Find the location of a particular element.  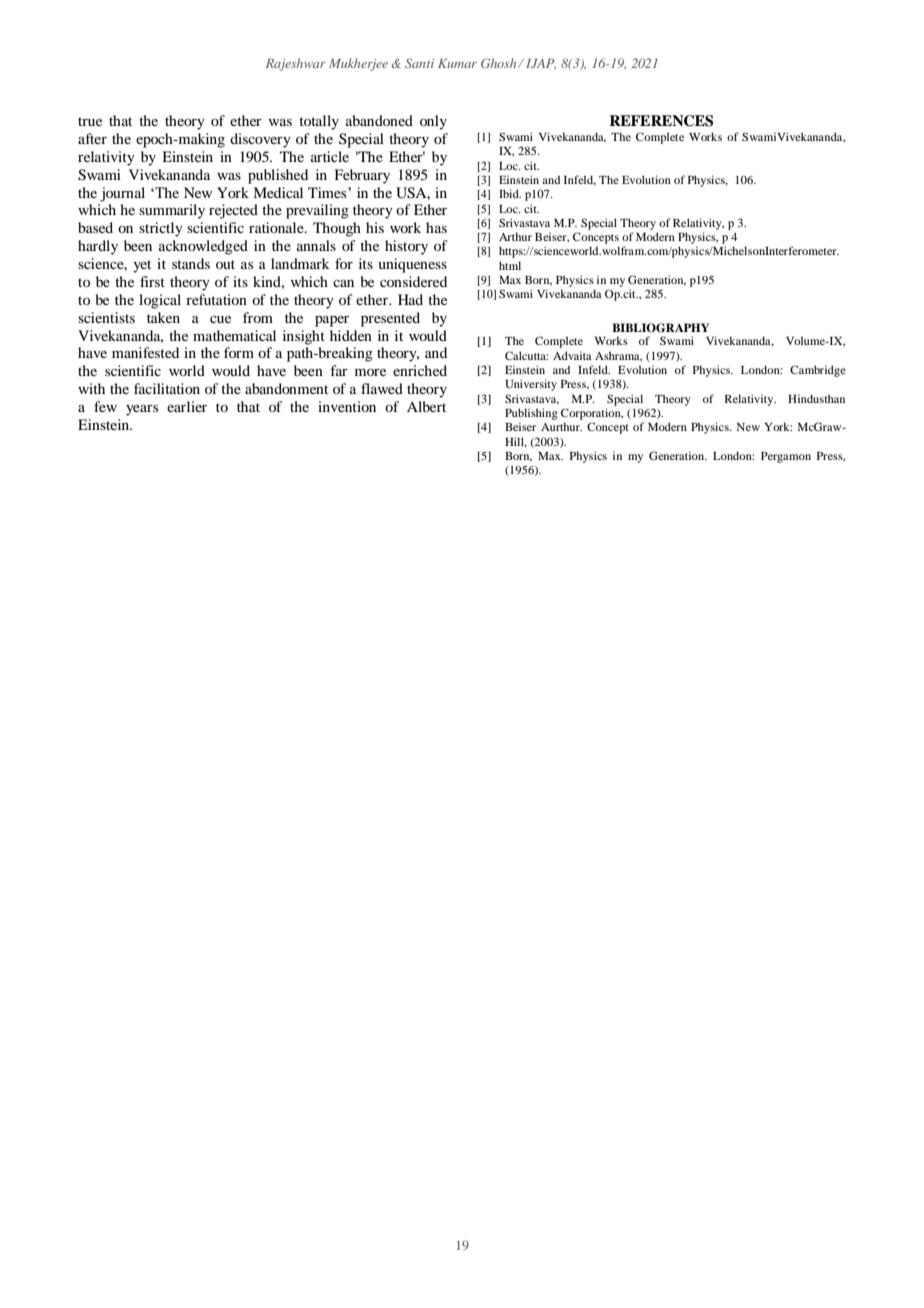

Arthur is located at coordinates (515, 236).
